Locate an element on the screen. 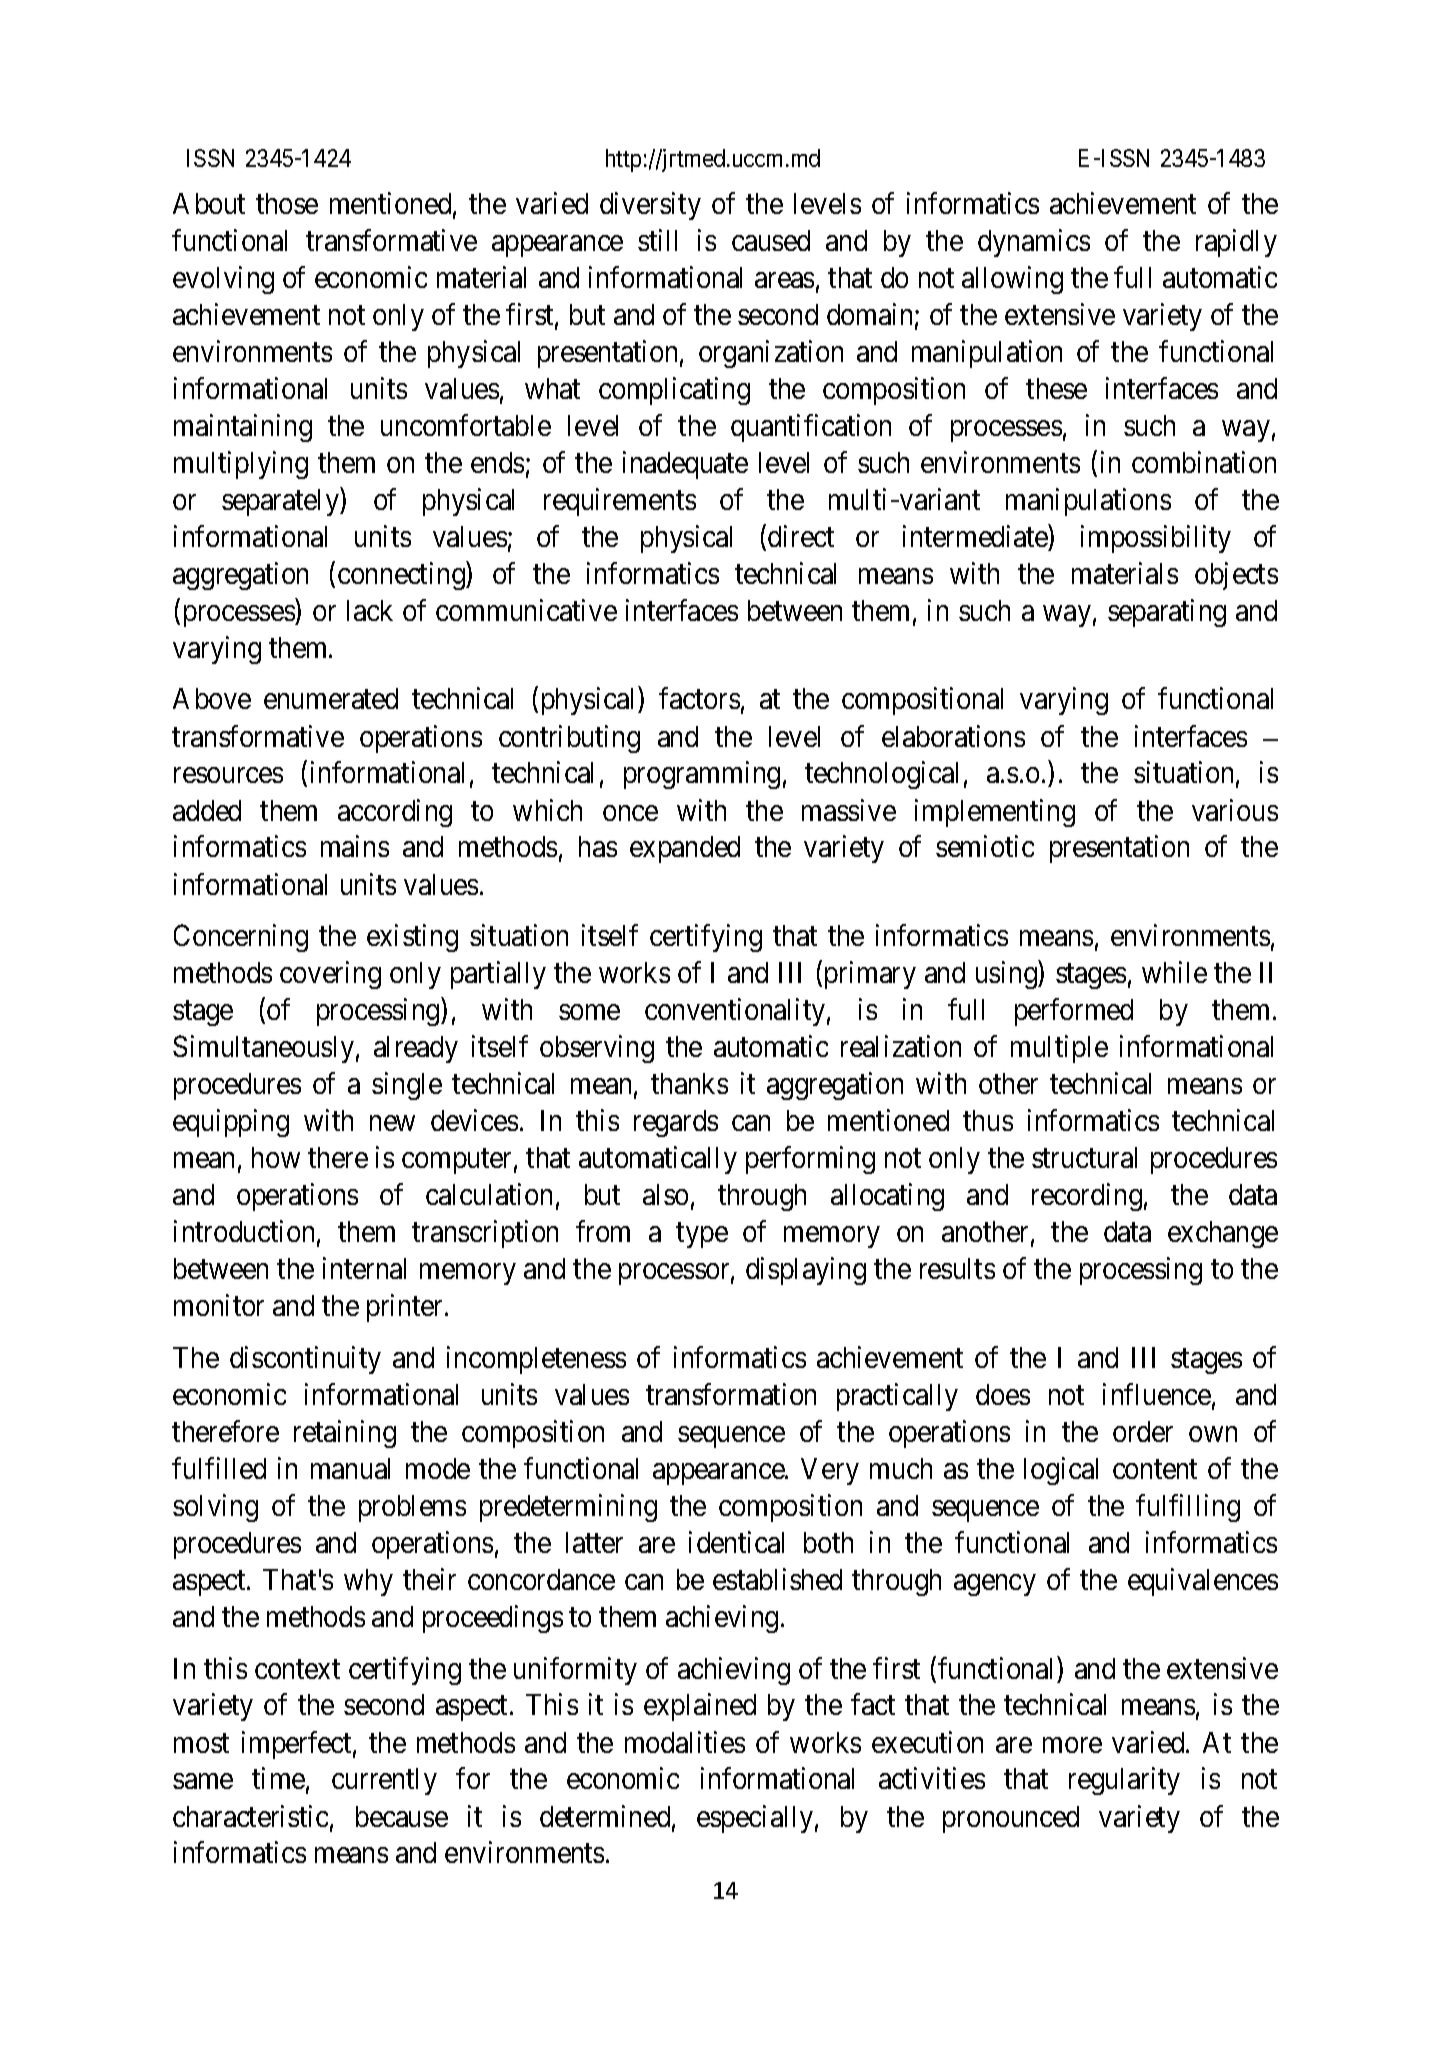  dynamics is located at coordinates (1034, 243).
